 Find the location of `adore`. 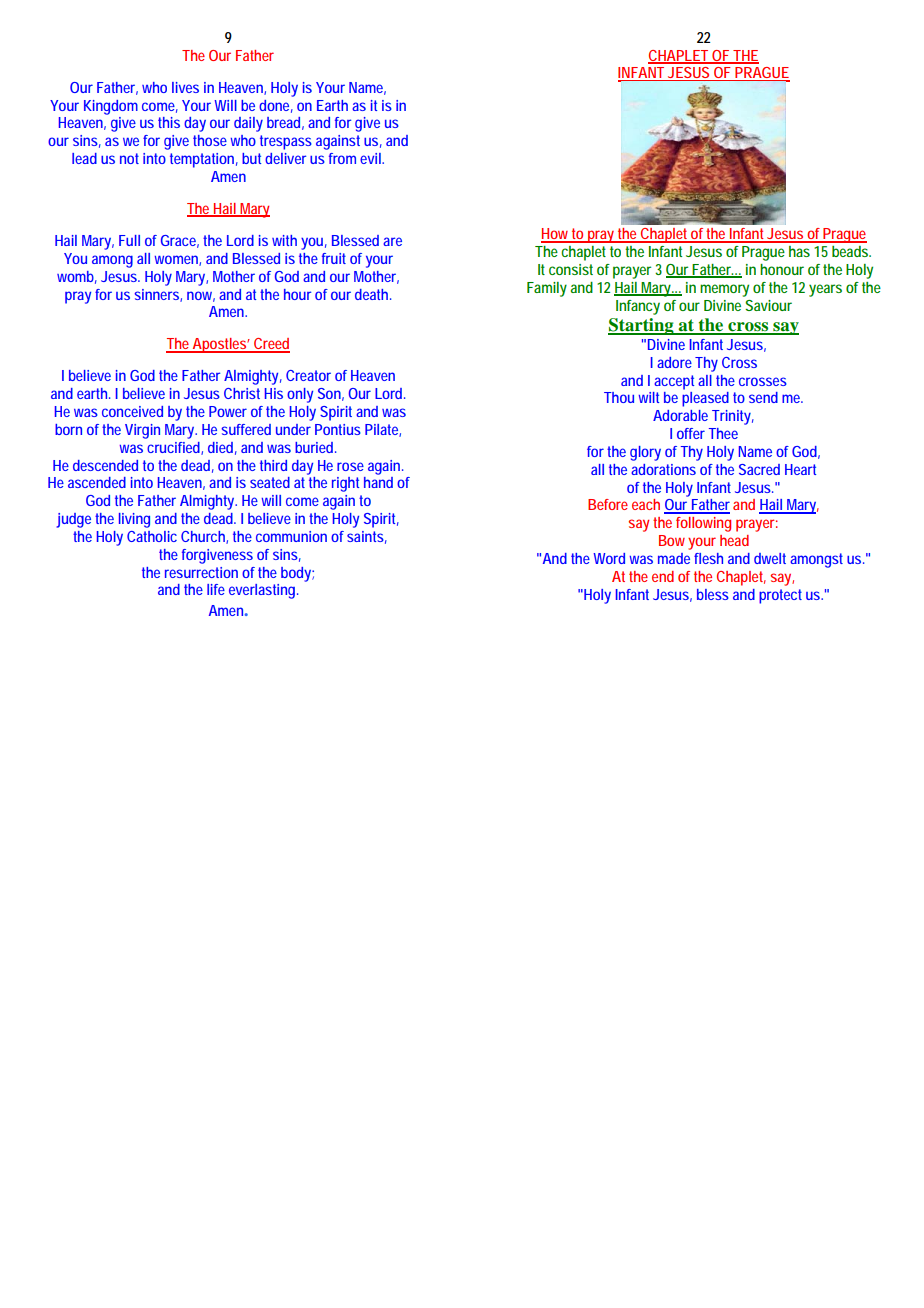

adore is located at coordinates (674, 362).
